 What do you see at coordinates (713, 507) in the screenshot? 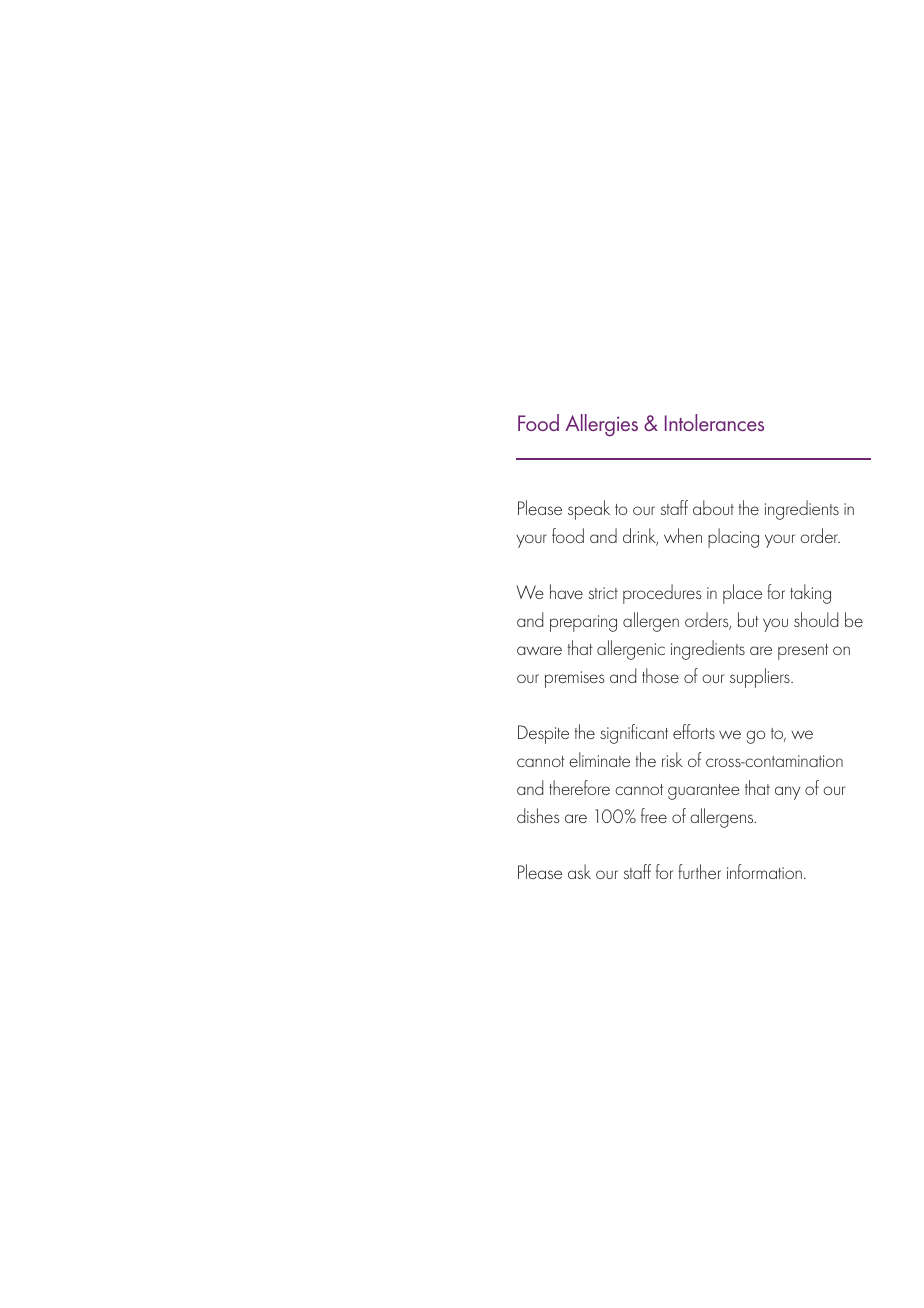
I see `about` at bounding box center [713, 507].
